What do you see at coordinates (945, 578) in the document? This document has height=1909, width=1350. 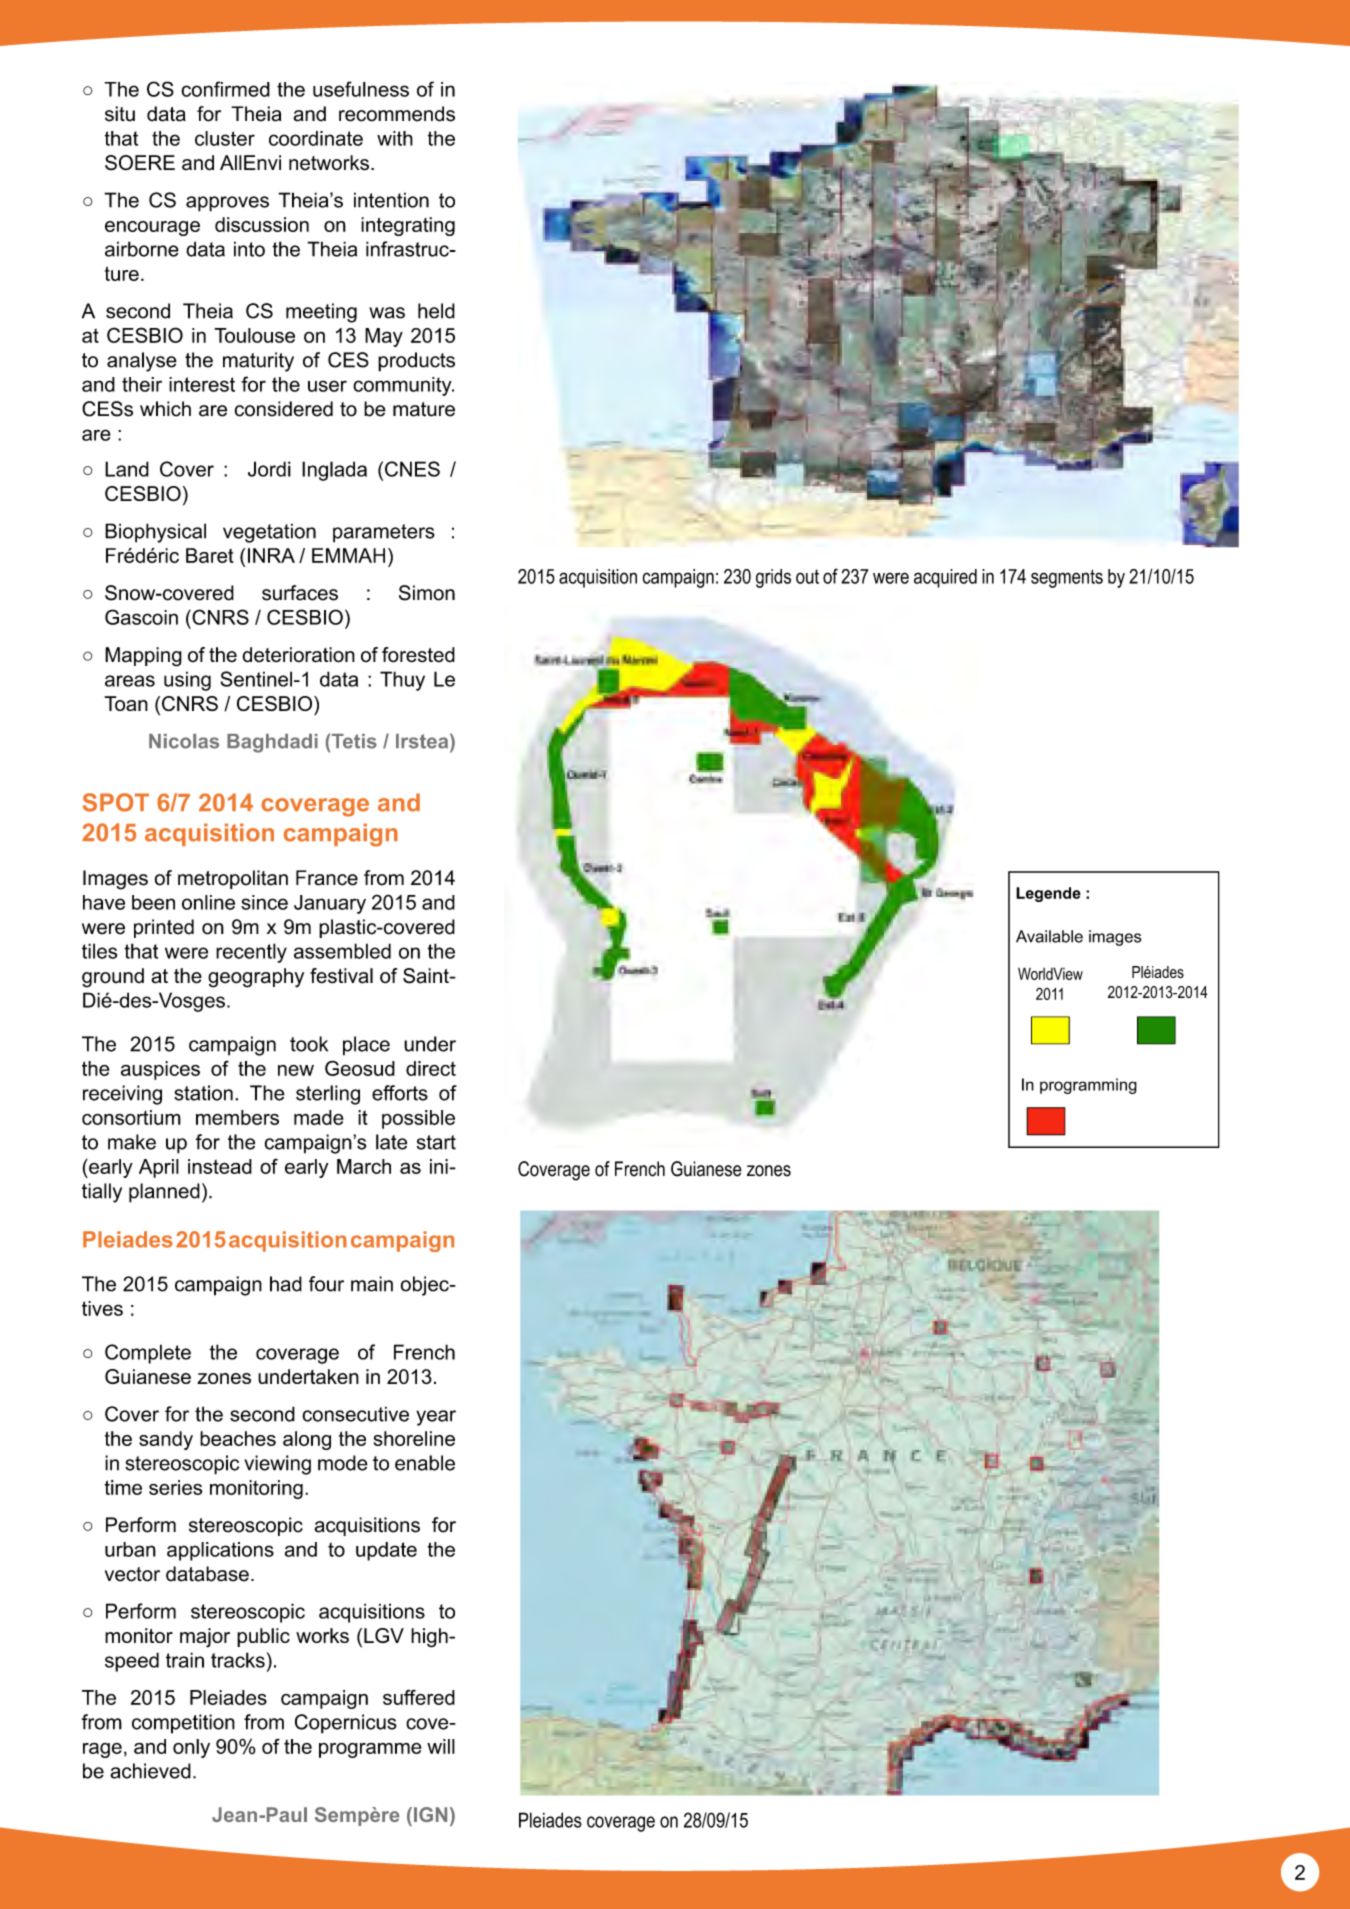 I see `acquired` at bounding box center [945, 578].
